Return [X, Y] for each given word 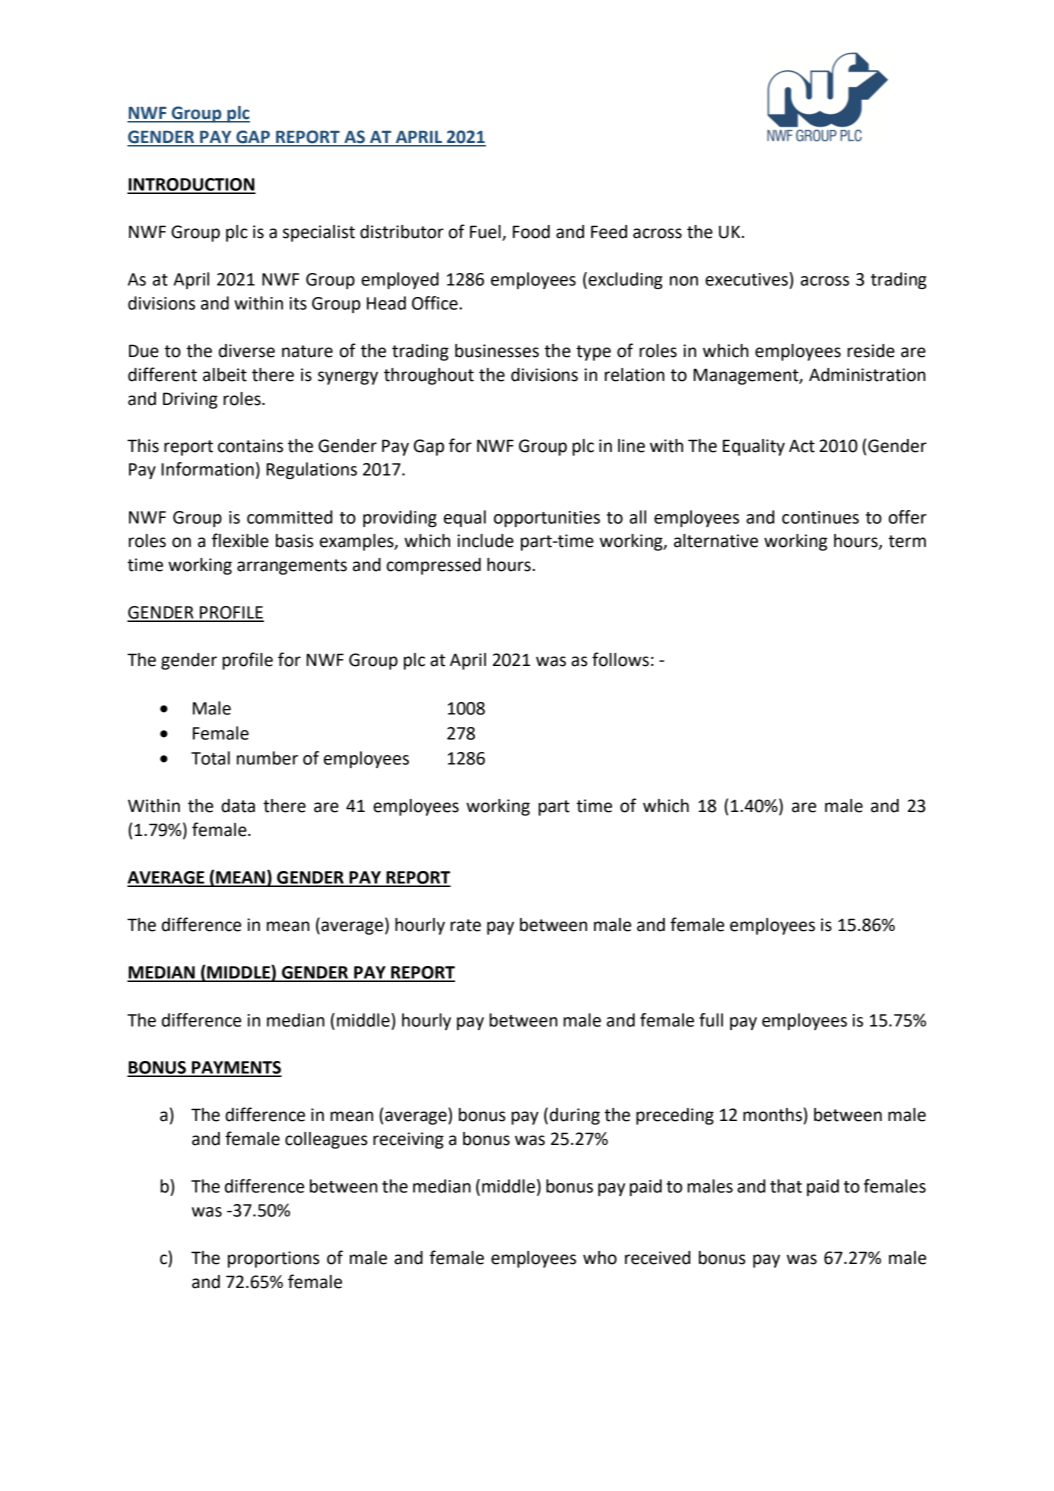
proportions [274, 1259]
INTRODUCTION [191, 185]
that [786, 1186]
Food [531, 232]
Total [210, 758]
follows [620, 659]
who [600, 1258]
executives [747, 279]
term [907, 541]
